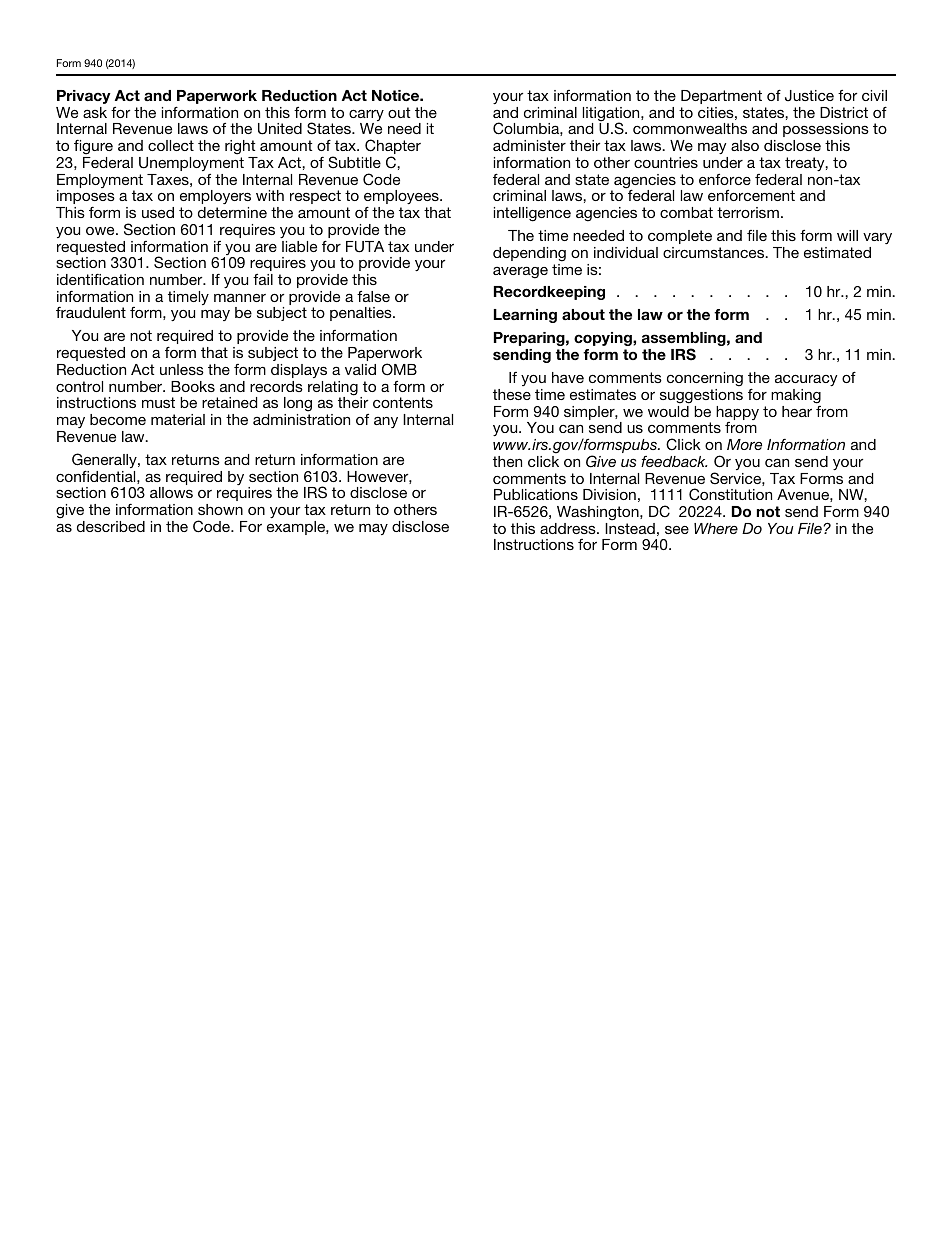 Image resolution: width=952 pixels, height=1233 pixels. What do you see at coordinates (178, 419) in the image?
I see `material` at bounding box center [178, 419].
